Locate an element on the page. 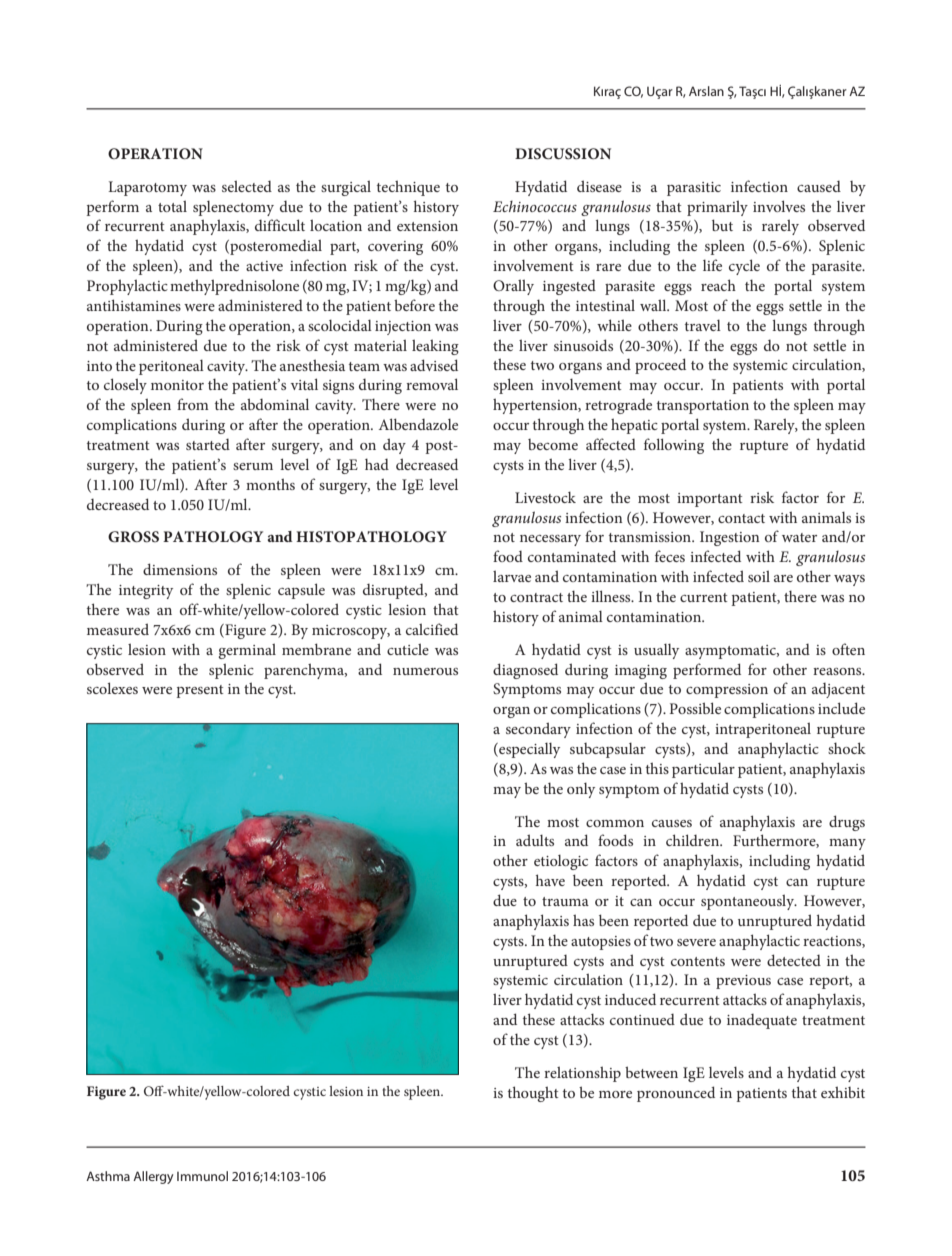 The height and width of the image is (1256, 952). numerous is located at coordinates (425, 671).
